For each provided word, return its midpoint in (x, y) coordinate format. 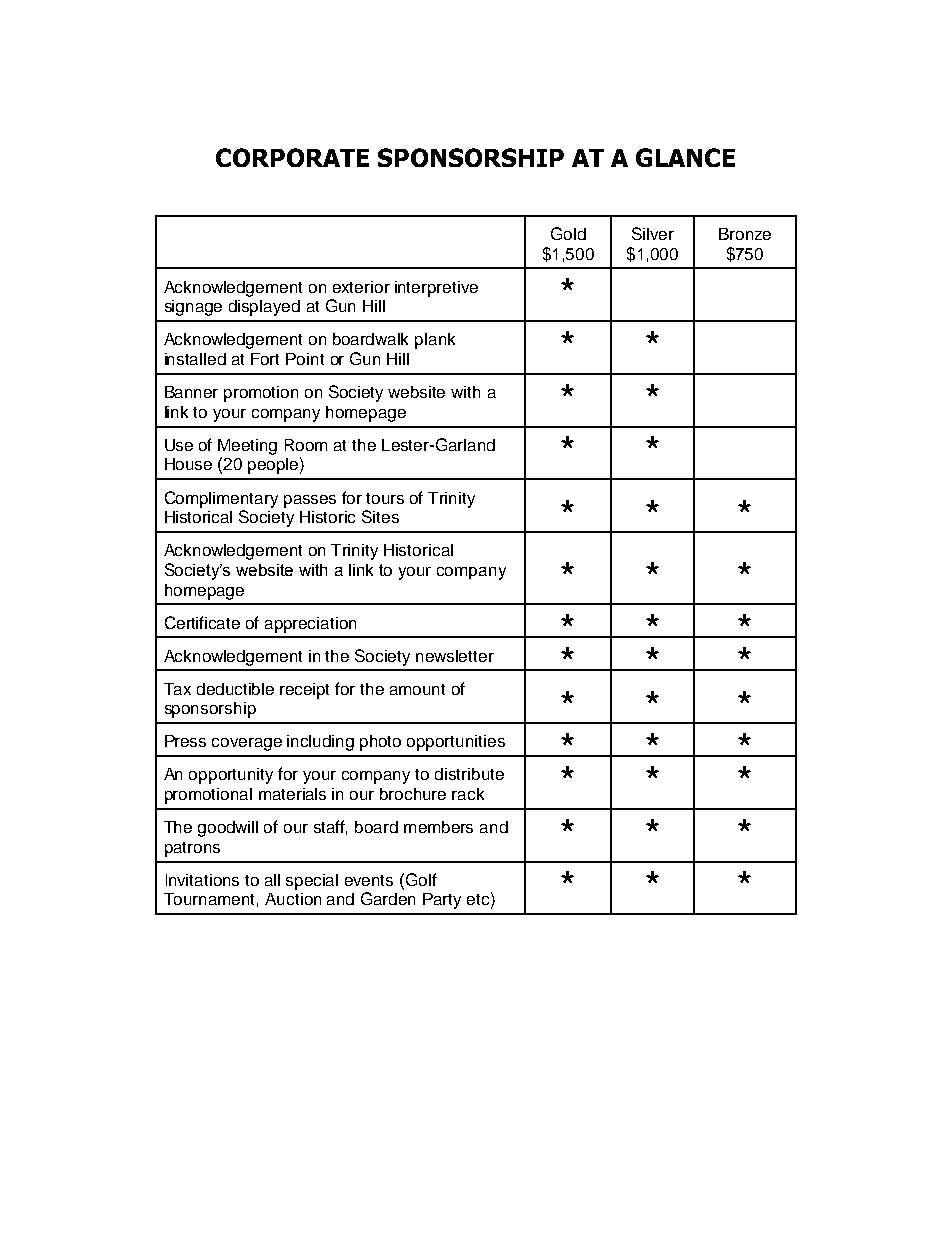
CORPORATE (292, 157)
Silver (653, 233)
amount (417, 689)
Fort (265, 359)
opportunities (456, 743)
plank (435, 341)
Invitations (202, 880)
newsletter (455, 656)
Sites (380, 516)
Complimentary (221, 499)
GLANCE (685, 157)
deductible (235, 689)
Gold (568, 233)
